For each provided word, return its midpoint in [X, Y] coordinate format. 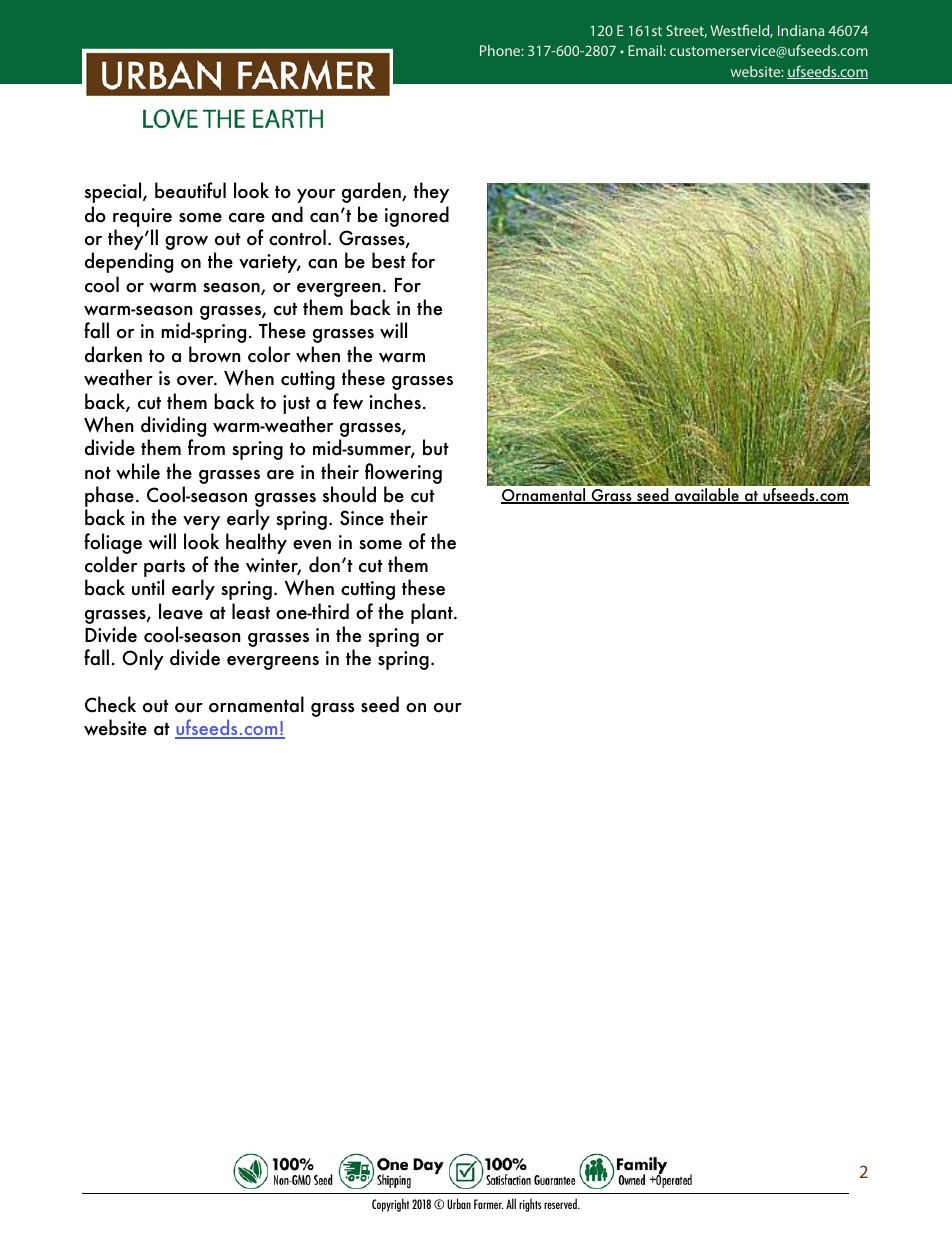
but [436, 447]
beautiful [190, 190]
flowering [403, 473]
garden [372, 192]
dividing [173, 428]
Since [362, 518]
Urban [459, 1203]
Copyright [390, 1205]
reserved [561, 1203]
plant [433, 613]
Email [645, 50]
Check [110, 704]
